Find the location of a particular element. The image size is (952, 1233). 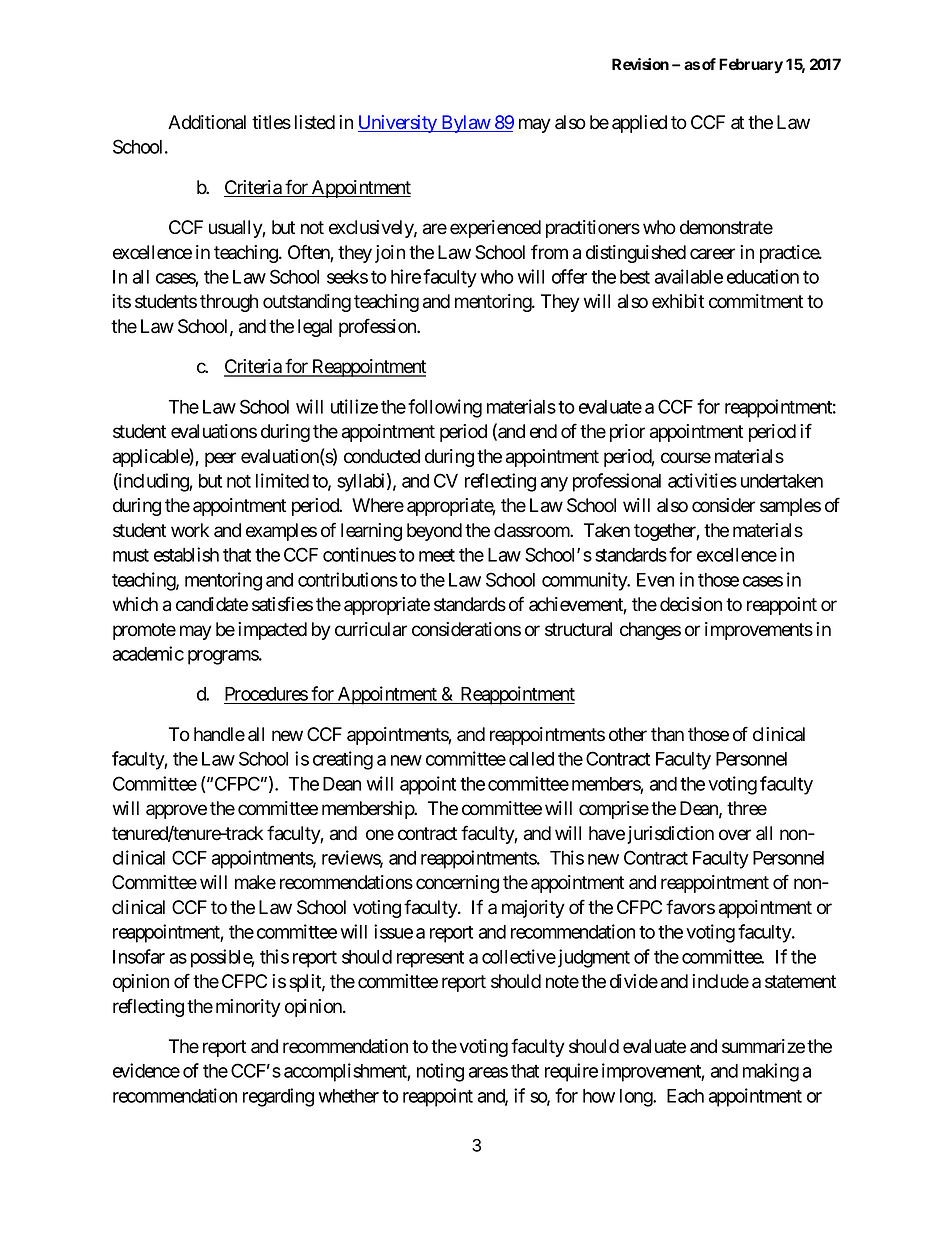

regarding is located at coordinates (278, 1097).
